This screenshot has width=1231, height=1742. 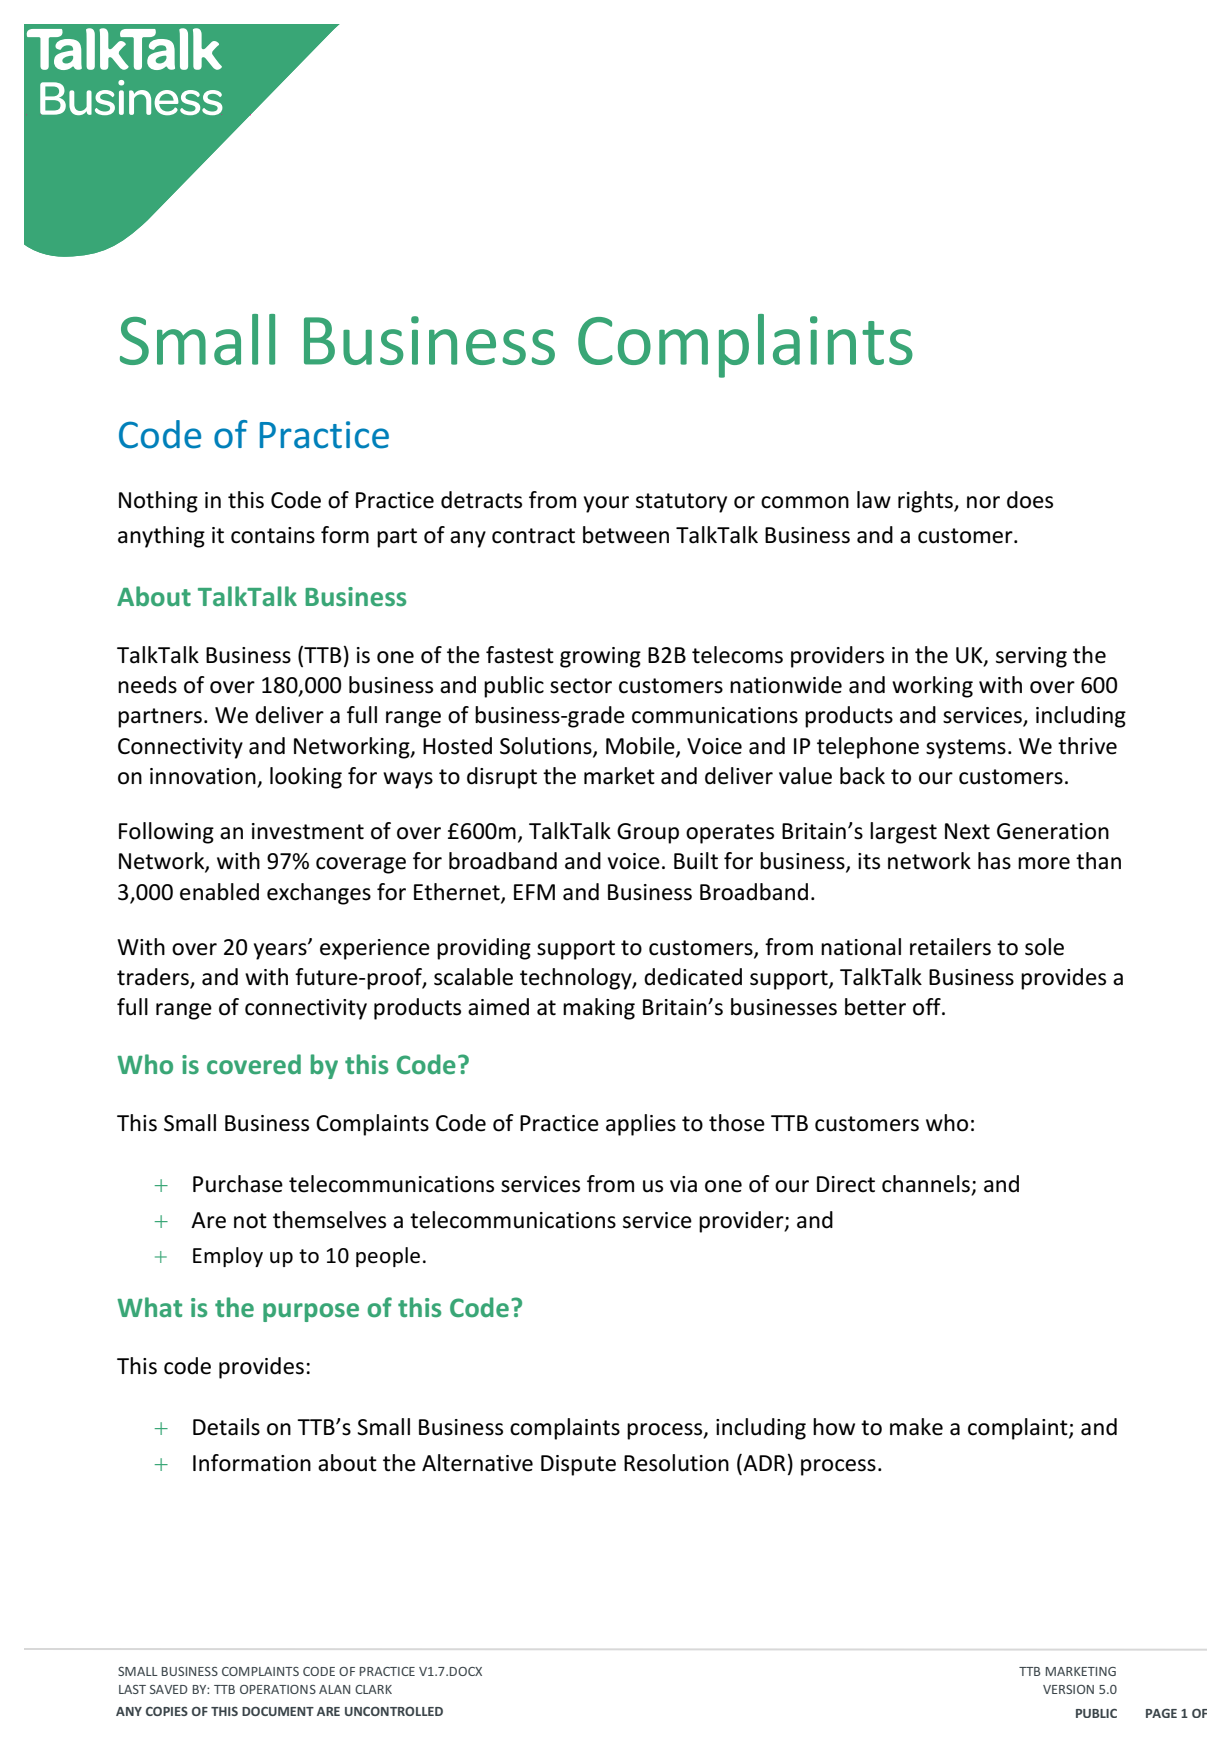 I want to click on dedicated, so click(x=693, y=977).
